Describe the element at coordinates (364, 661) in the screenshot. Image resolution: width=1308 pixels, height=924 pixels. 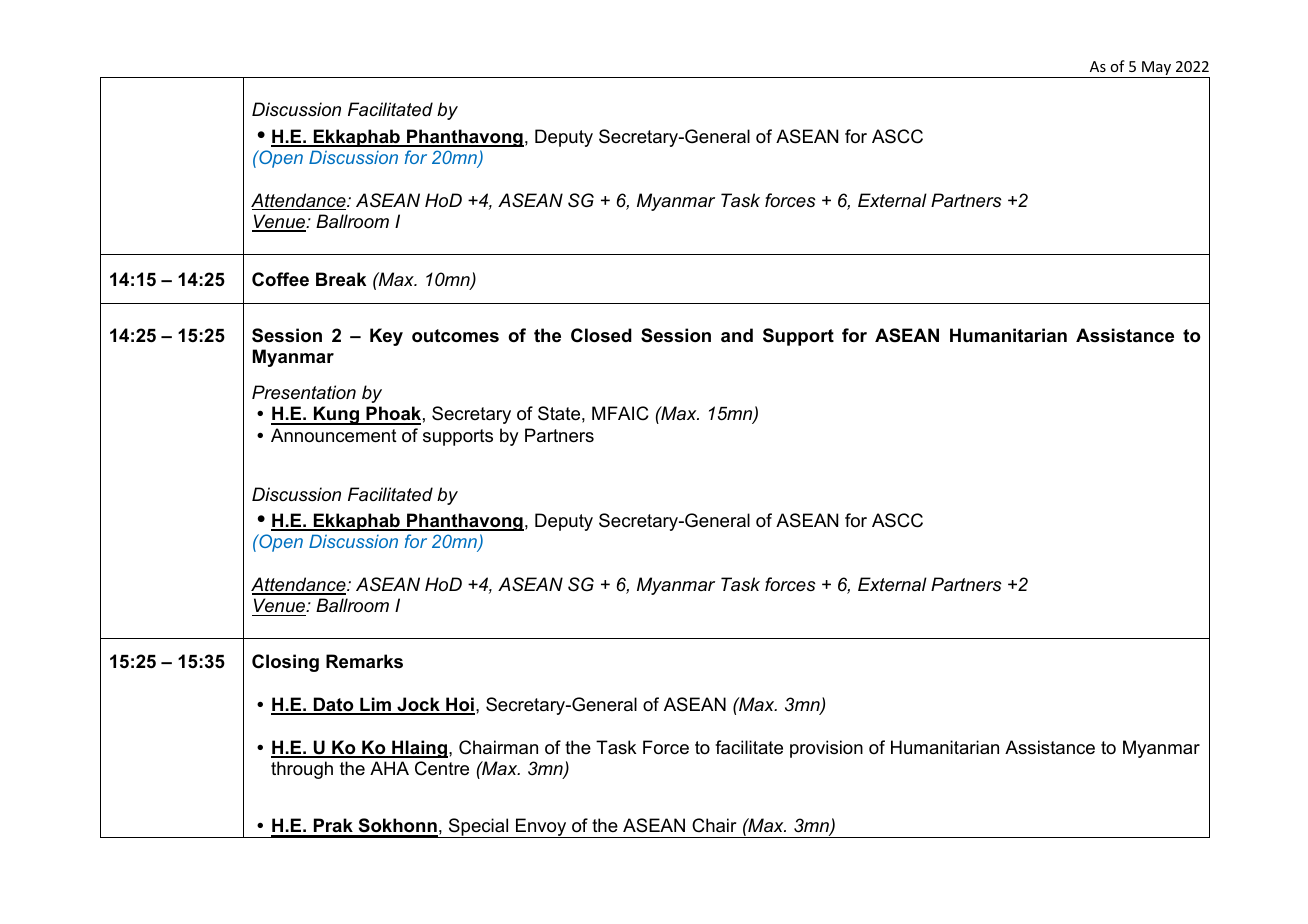
I see `Remarks` at that location.
